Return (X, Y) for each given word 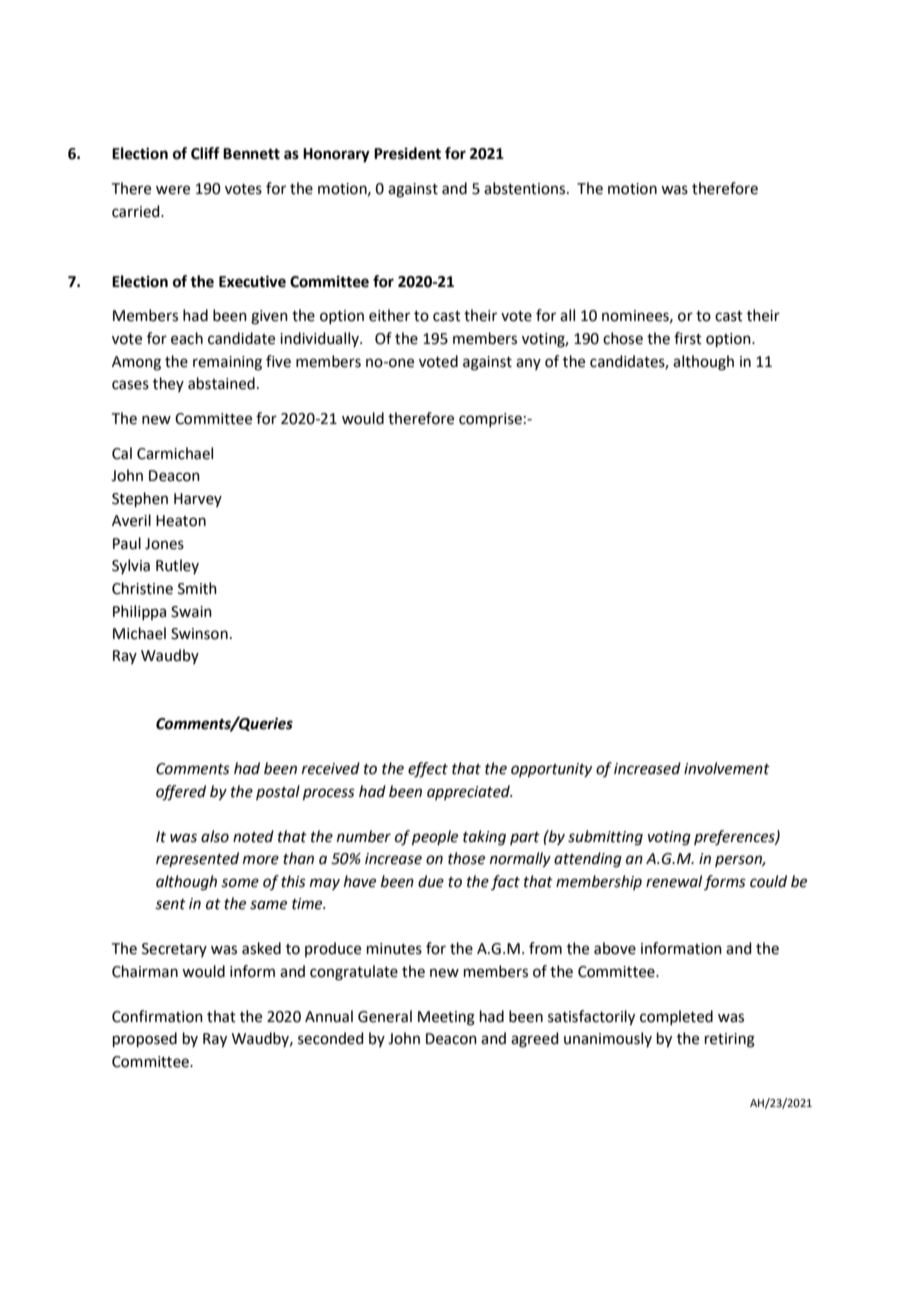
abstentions (526, 188)
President (407, 153)
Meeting (446, 1018)
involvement (727, 768)
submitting (605, 838)
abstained (221, 383)
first (688, 338)
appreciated (469, 792)
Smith (197, 588)
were (173, 190)
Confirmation (157, 1016)
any (528, 364)
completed (676, 1017)
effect (428, 770)
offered (181, 793)
